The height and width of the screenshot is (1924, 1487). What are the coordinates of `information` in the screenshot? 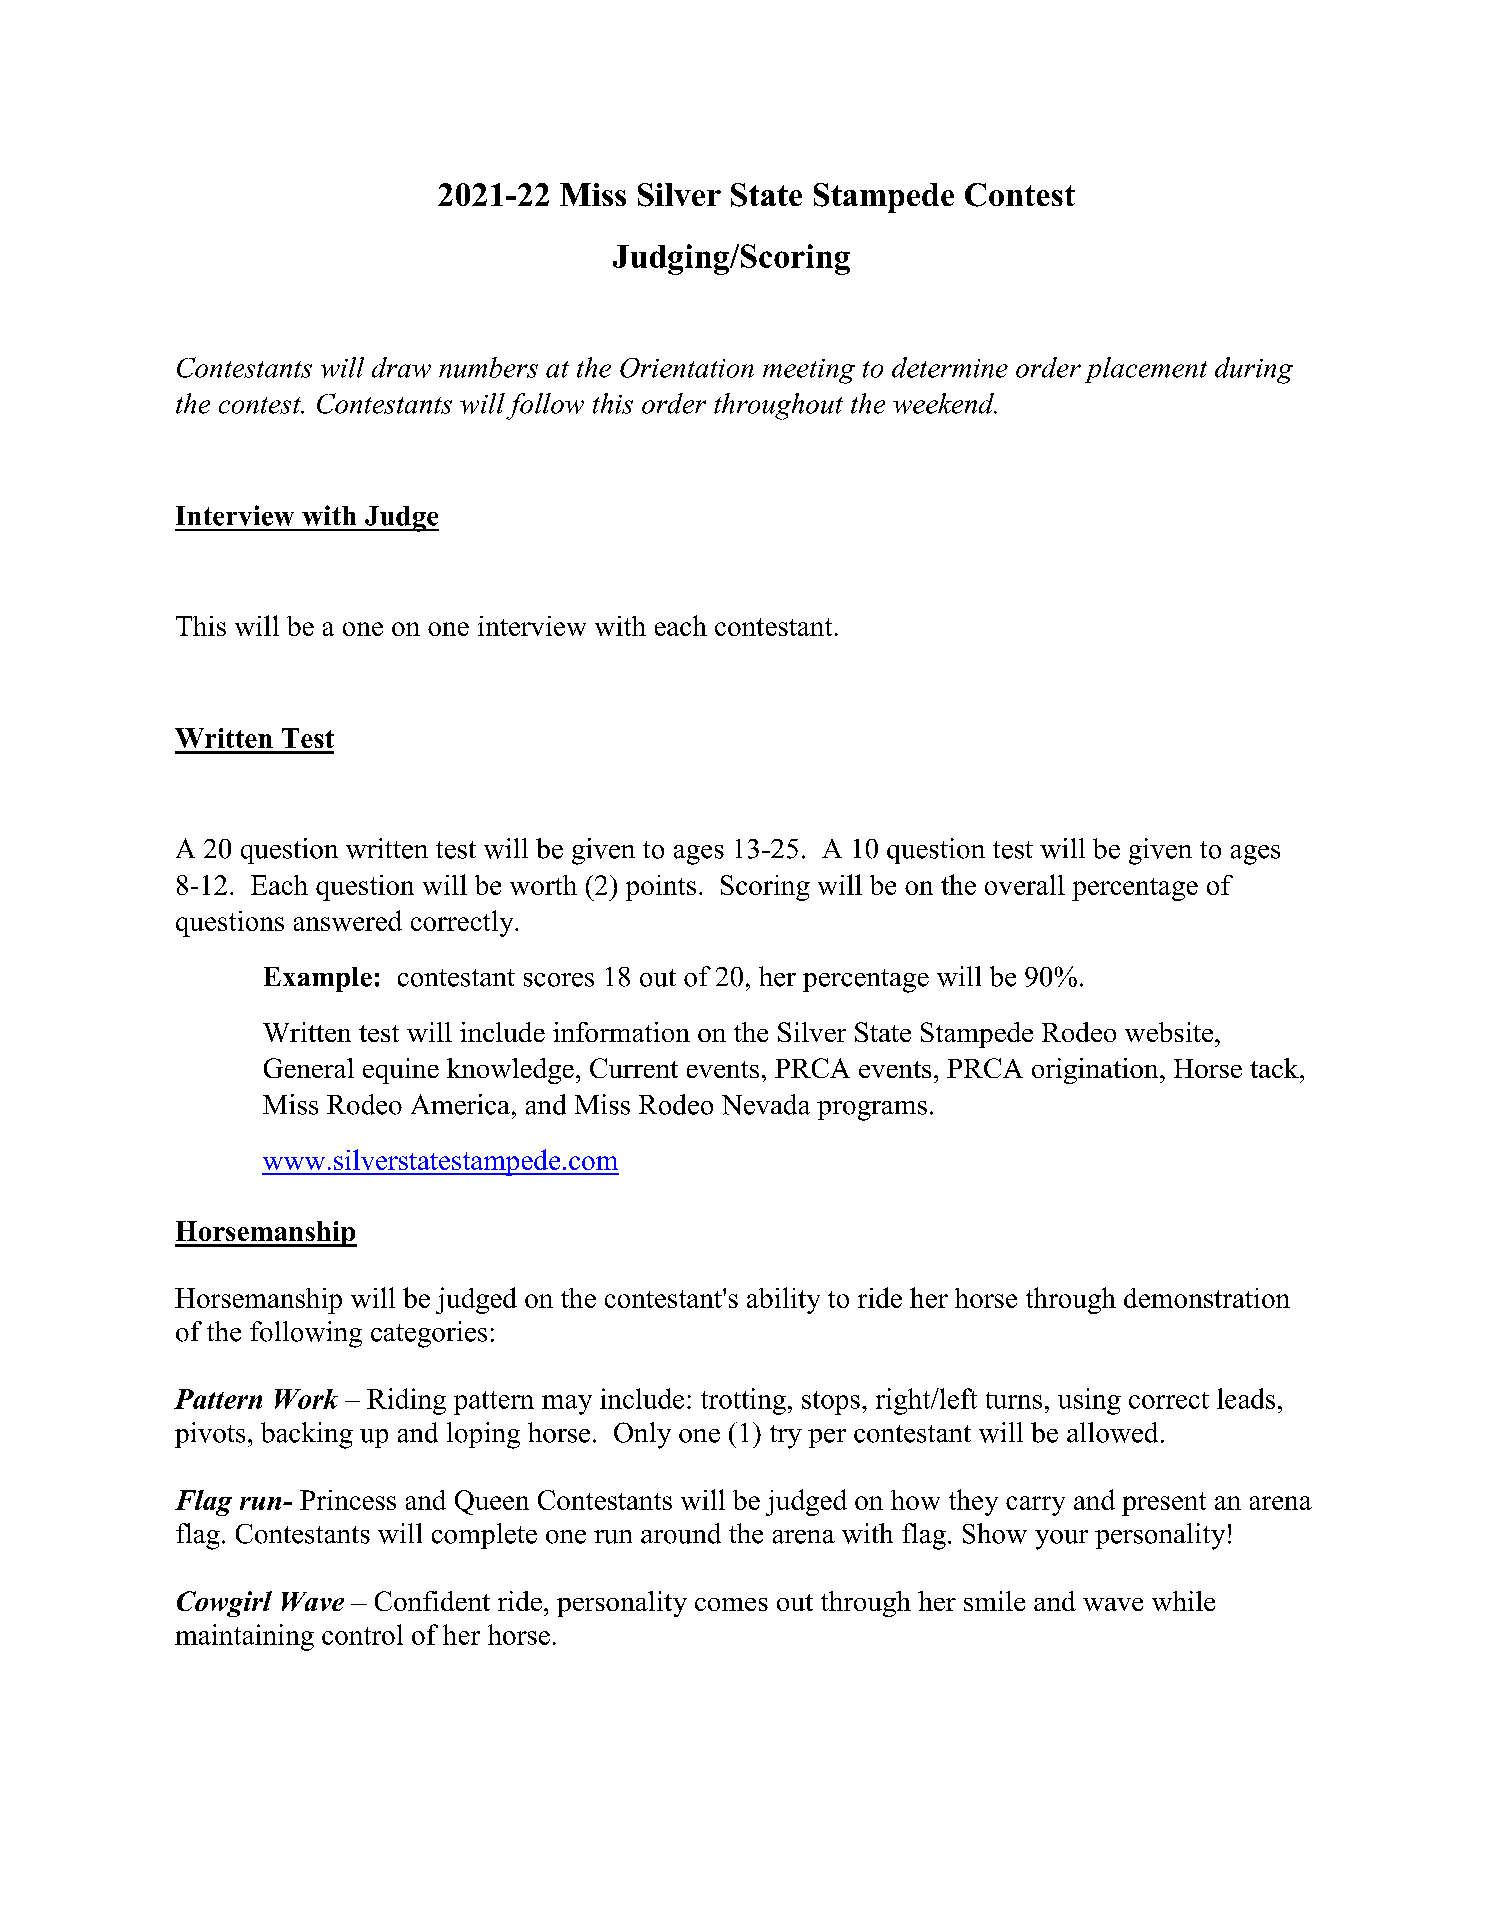 It's located at (621, 1032).
